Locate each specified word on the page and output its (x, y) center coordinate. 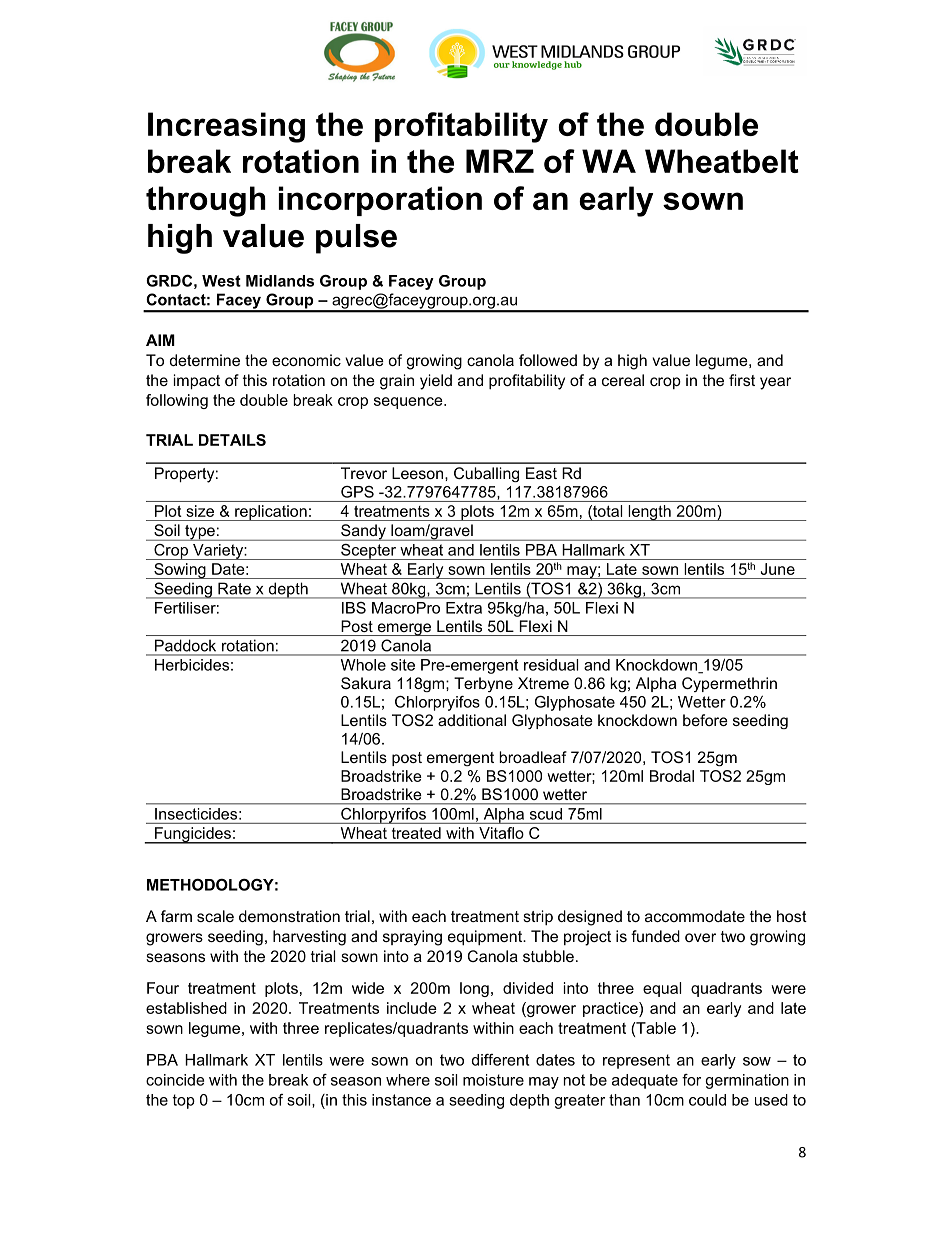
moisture (493, 1080)
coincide (175, 1080)
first (742, 380)
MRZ (500, 161)
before (705, 720)
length (649, 513)
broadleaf (533, 757)
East (541, 473)
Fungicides (193, 835)
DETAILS (232, 440)
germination (747, 1081)
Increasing (226, 127)
